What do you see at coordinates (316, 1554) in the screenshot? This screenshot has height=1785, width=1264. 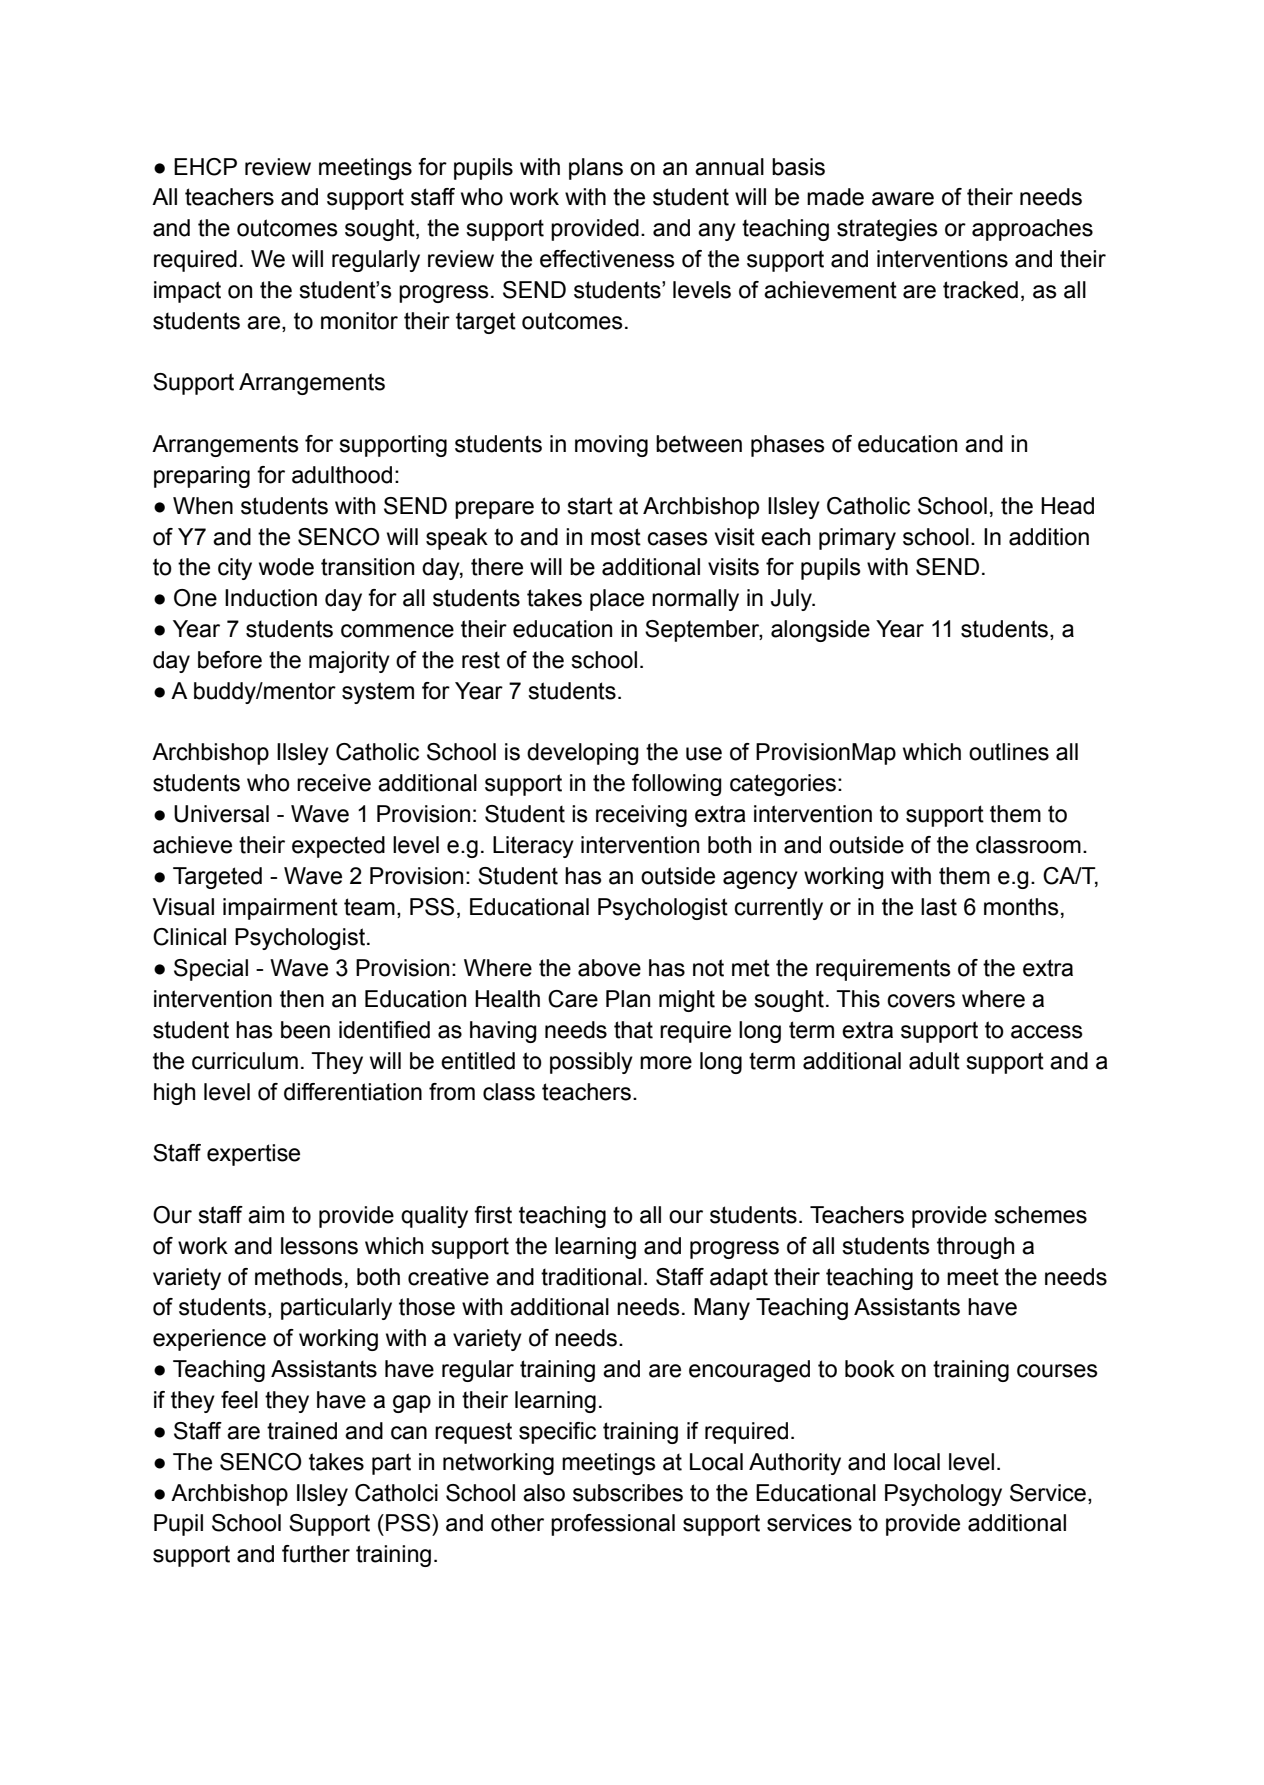 I see `further` at bounding box center [316, 1554].
